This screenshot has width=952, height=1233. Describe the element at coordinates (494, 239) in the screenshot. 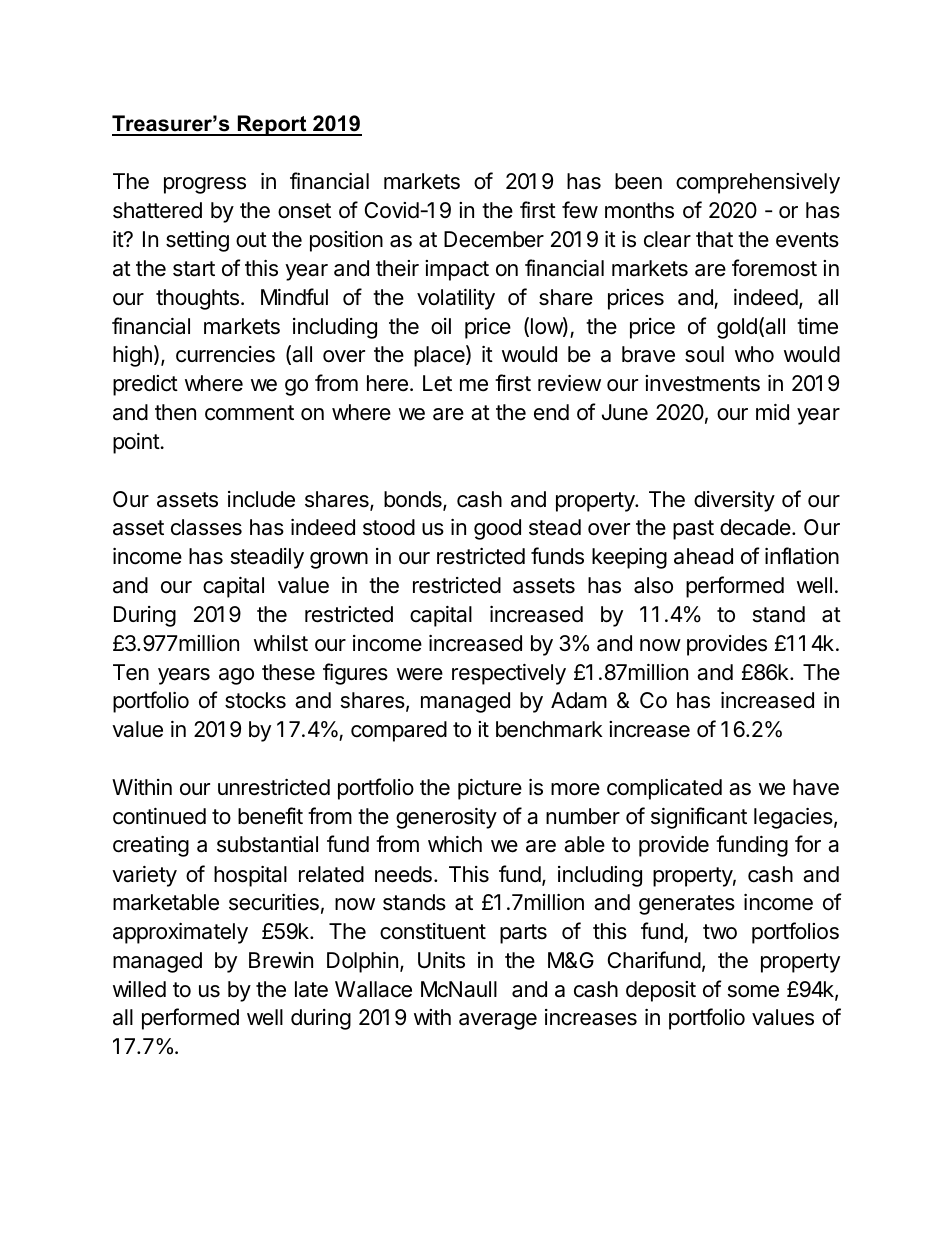

I see `December` at that location.
